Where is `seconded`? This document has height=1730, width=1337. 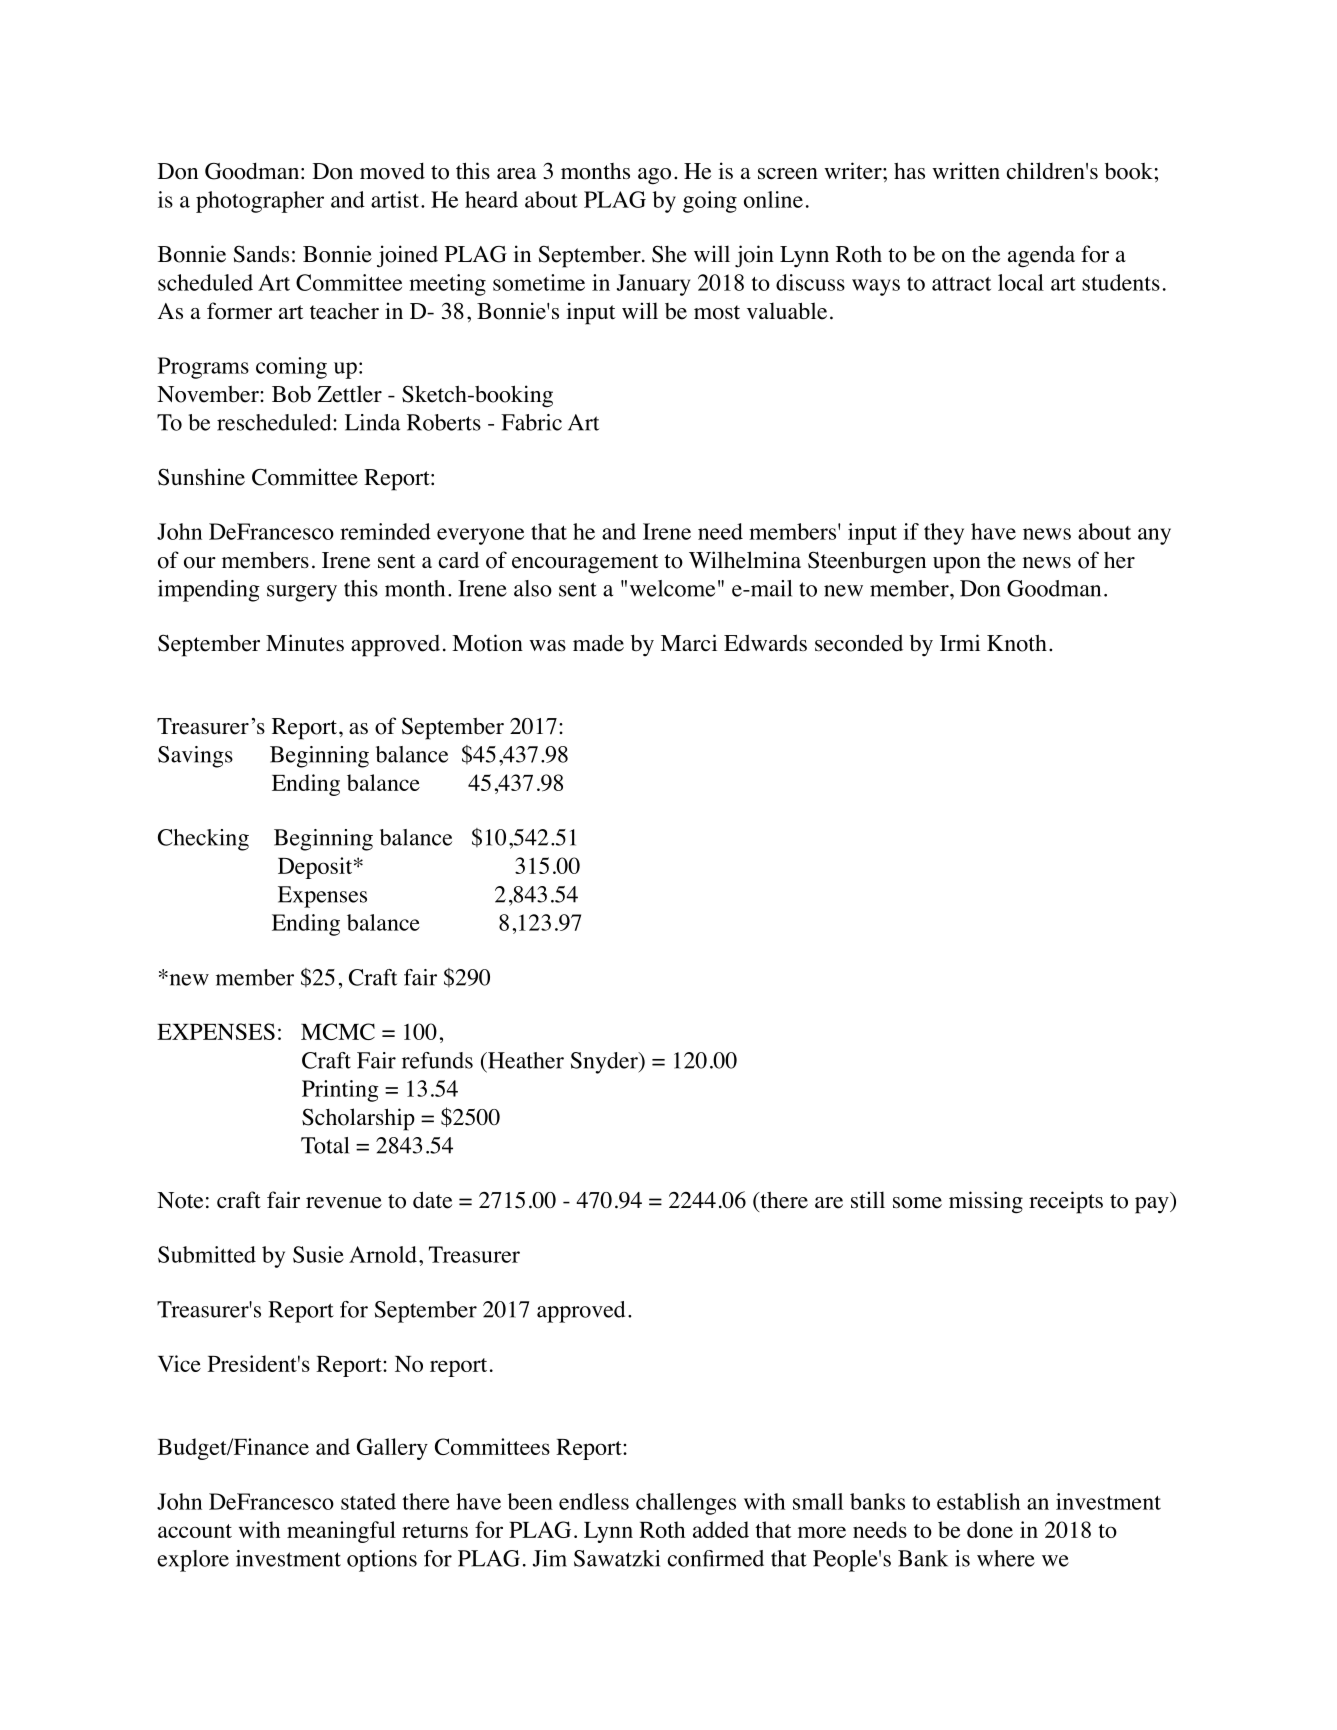 seconded is located at coordinates (859, 643).
